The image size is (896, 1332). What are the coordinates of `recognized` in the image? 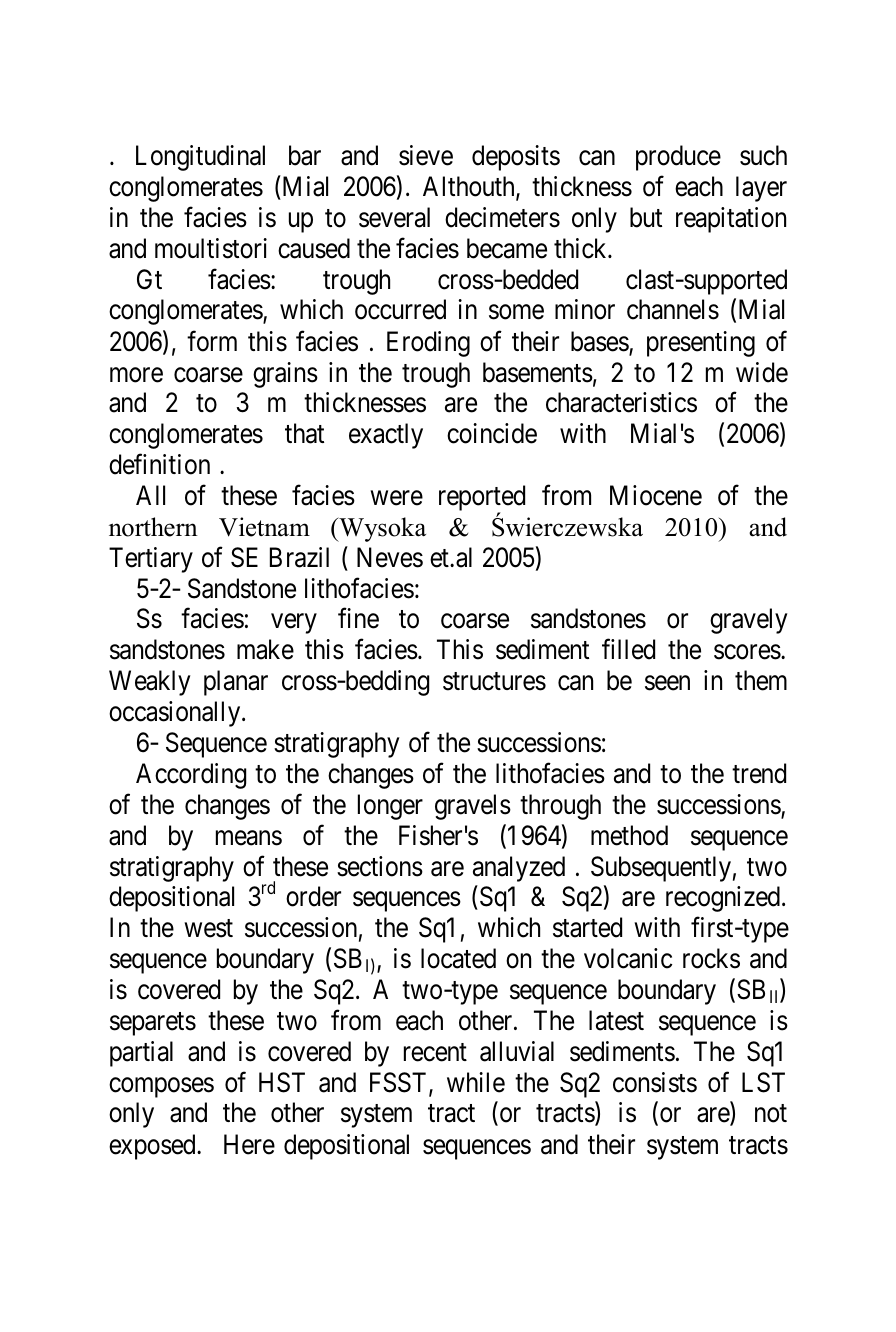 It's located at (724, 899).
